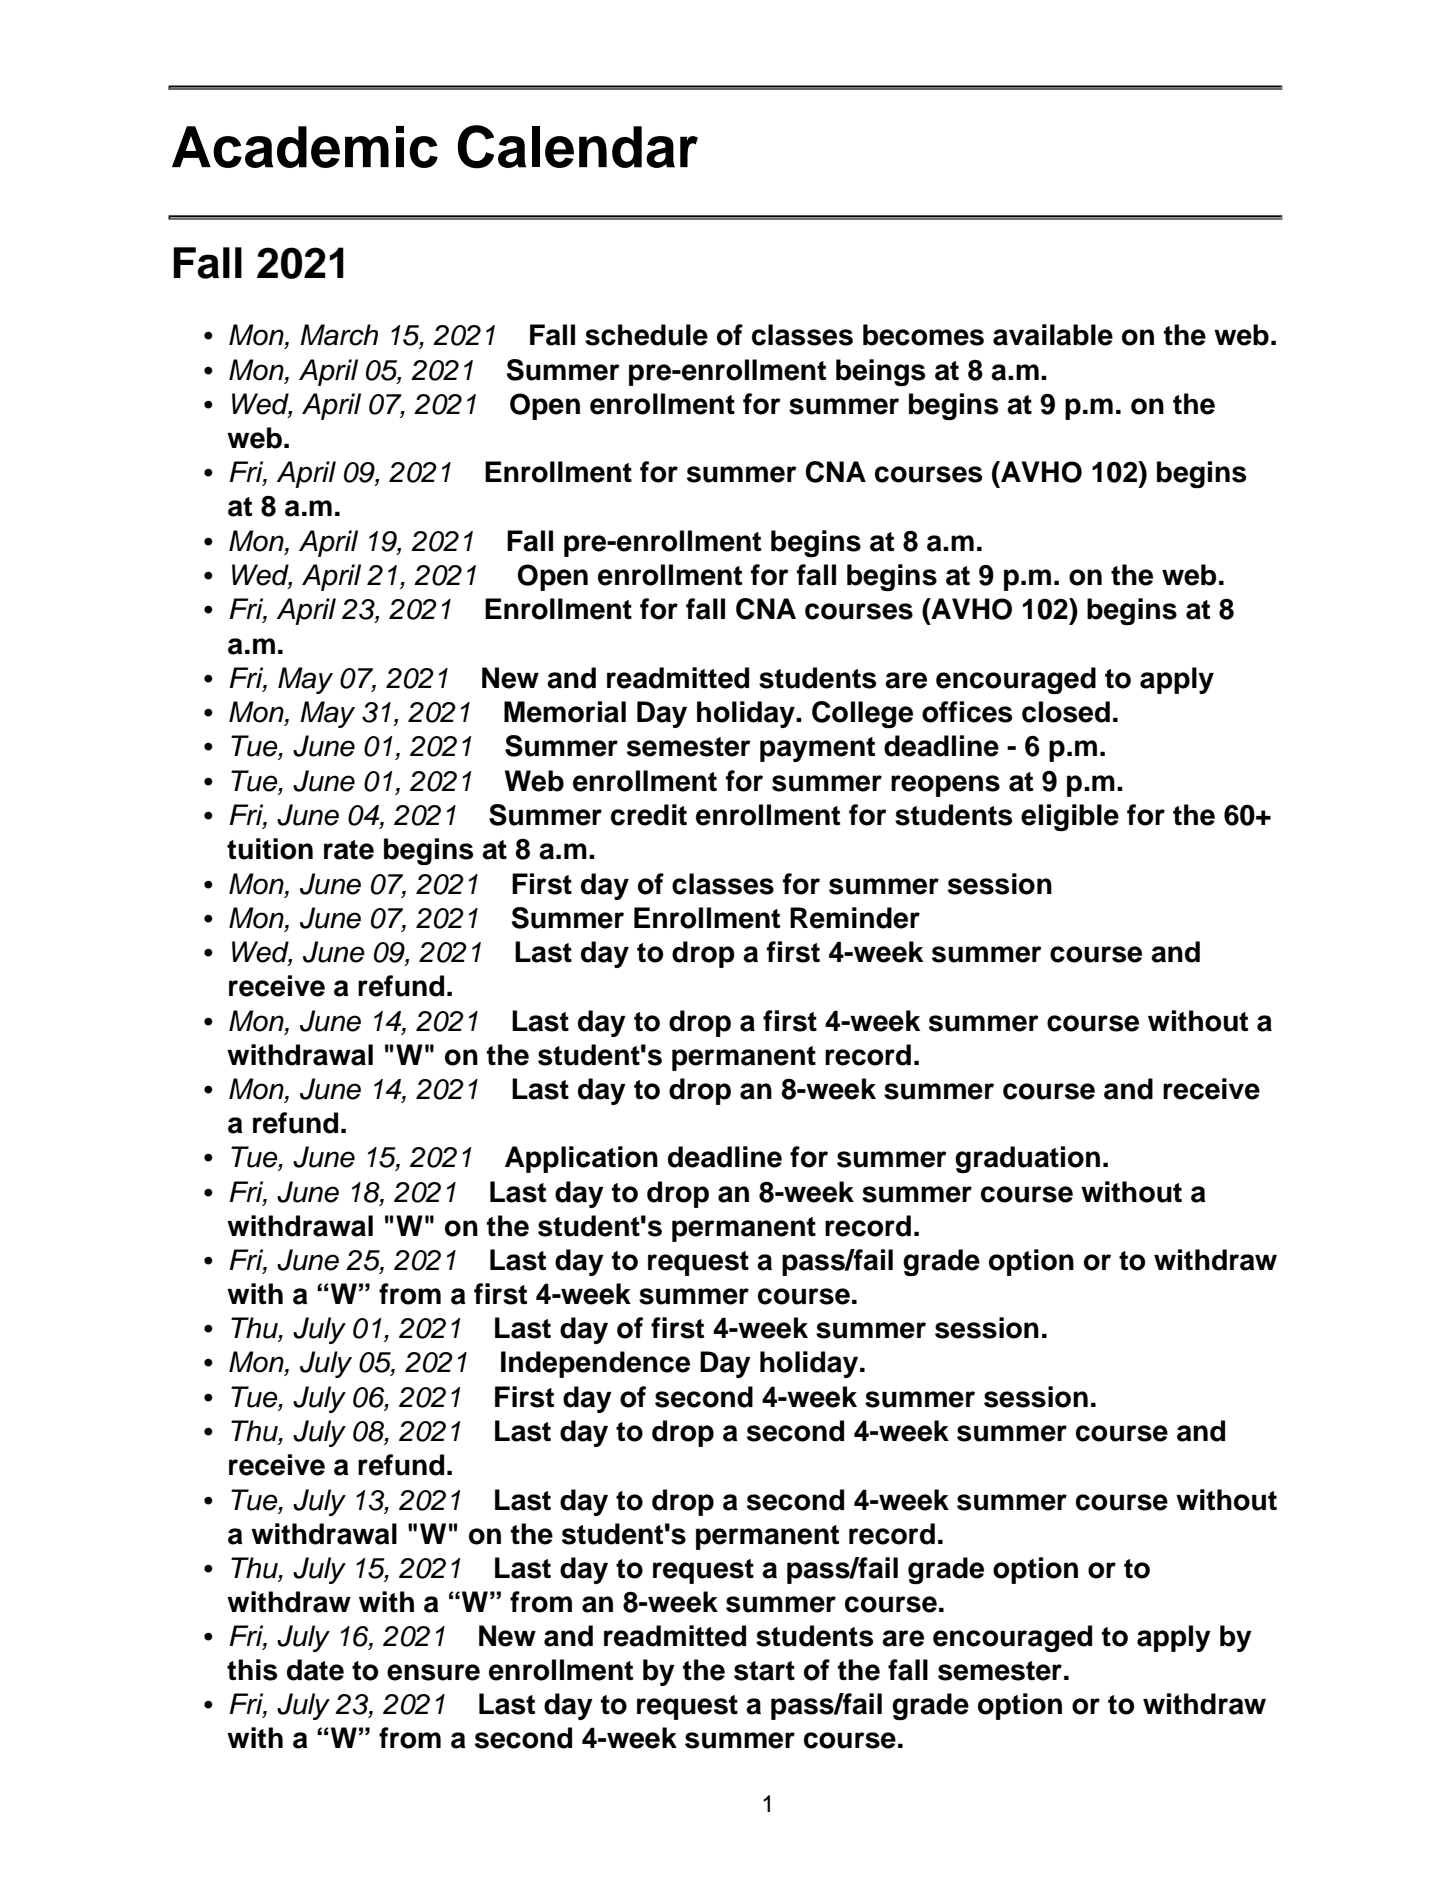 This image has width=1451, height=1877. I want to click on becomes, so click(923, 335).
